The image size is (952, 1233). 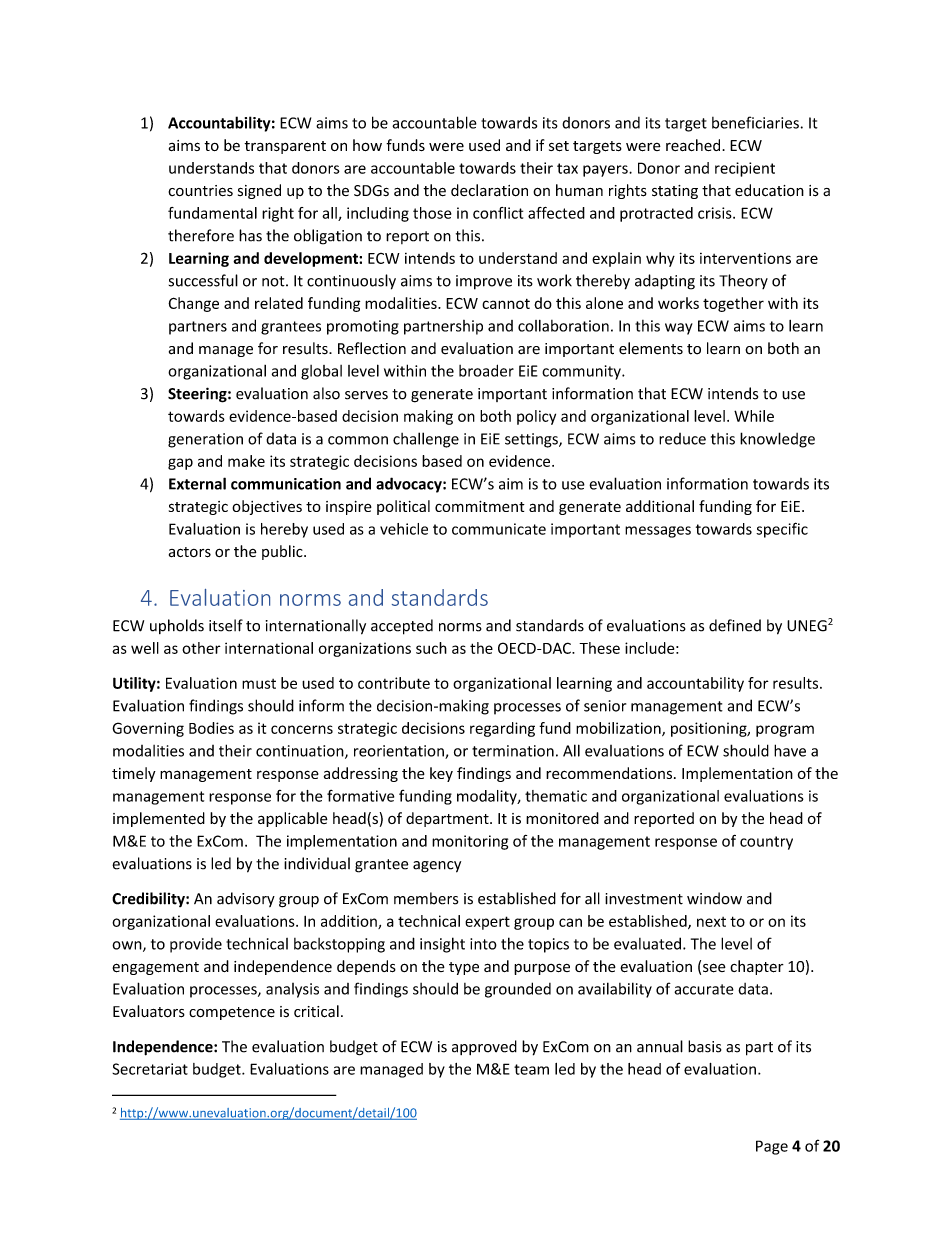 What do you see at coordinates (489, 190) in the screenshot?
I see `declaration` at bounding box center [489, 190].
